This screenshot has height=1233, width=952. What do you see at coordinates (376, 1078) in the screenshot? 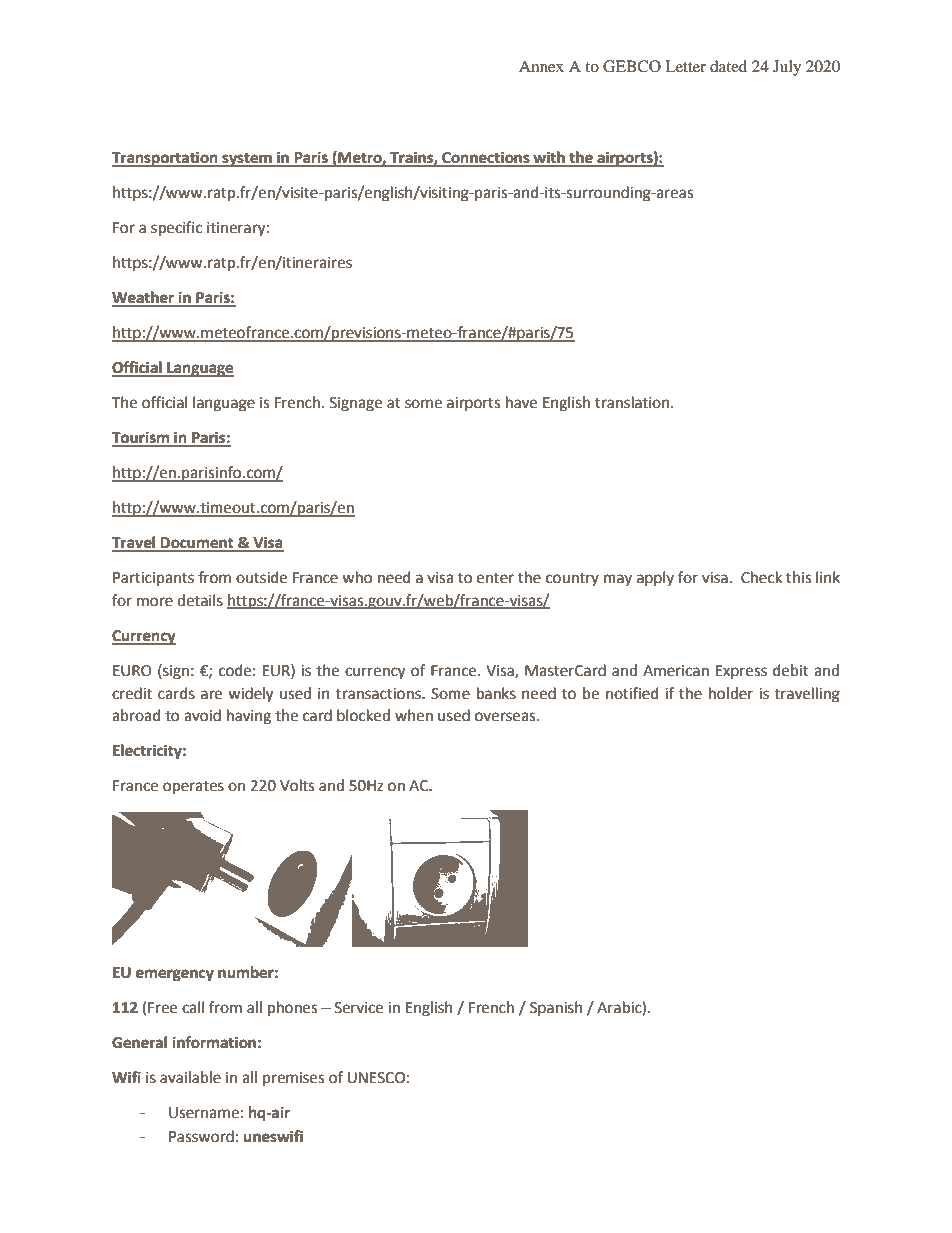
I see `UNESCO` at bounding box center [376, 1078].
